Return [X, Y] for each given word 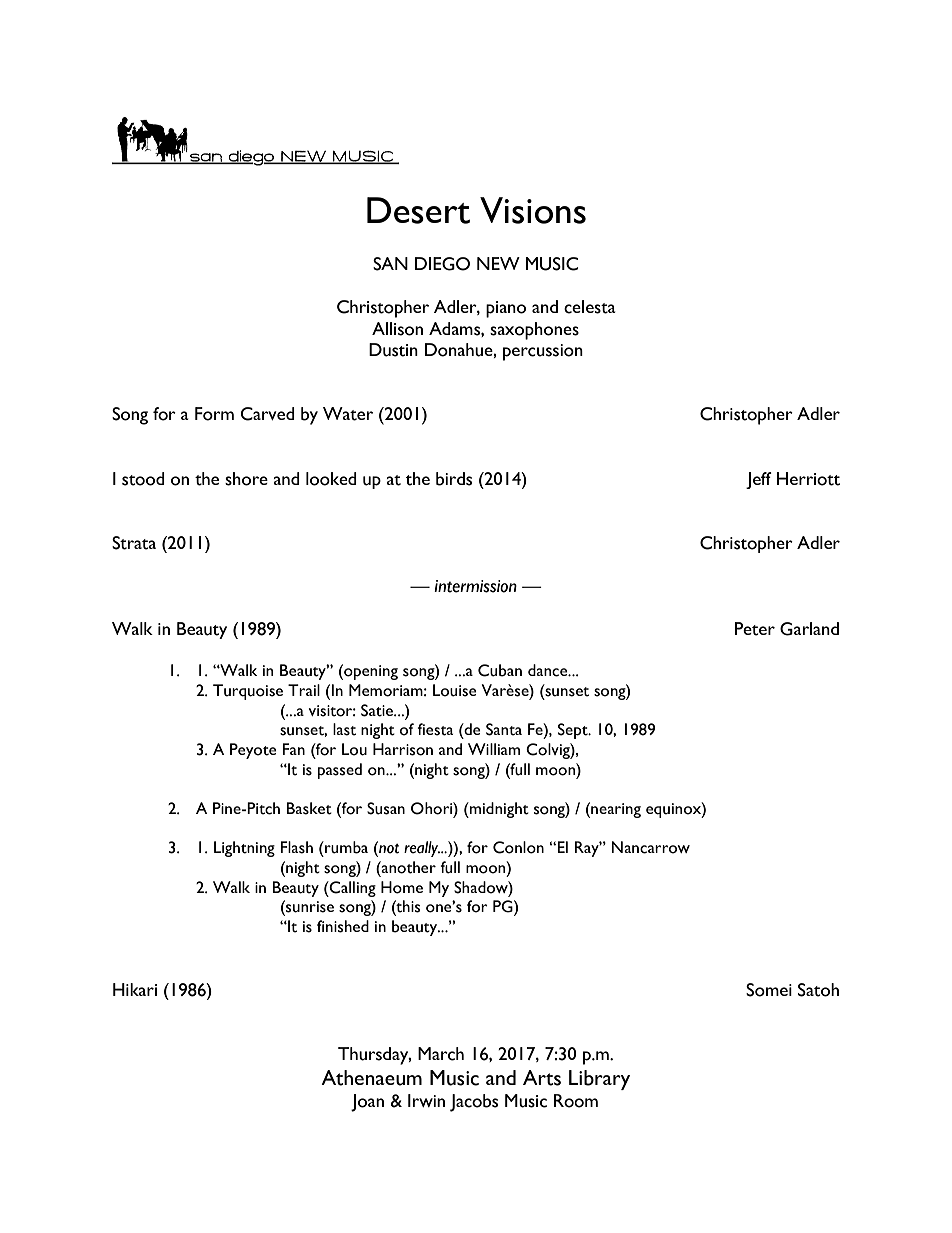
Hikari [135, 989]
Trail [304, 690]
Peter [755, 629]
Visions [533, 210]
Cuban [500, 670]
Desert [418, 210]
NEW [498, 263]
